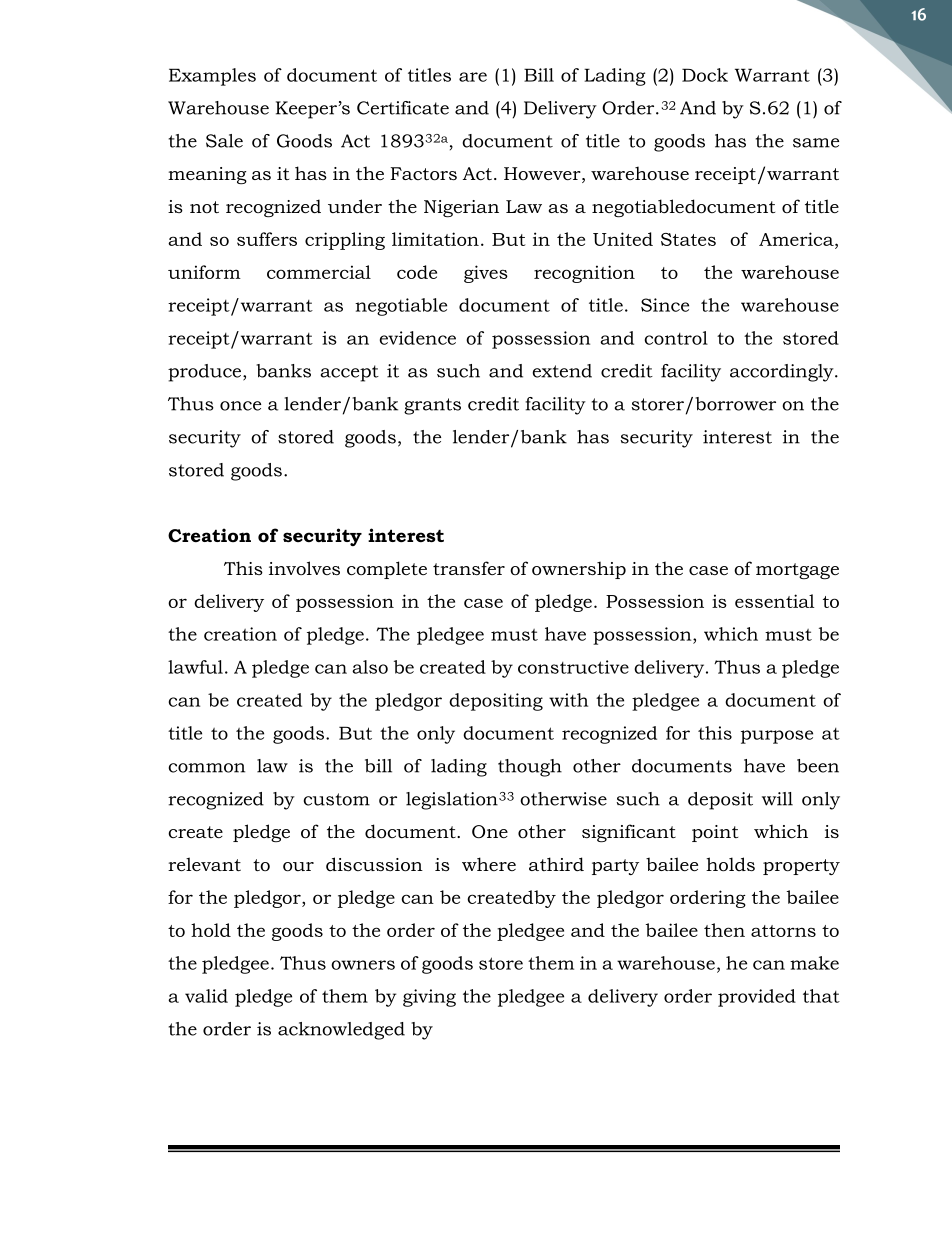 The width and height of the image is (952, 1233). Describe the element at coordinates (195, 667) in the image. I see `lawful` at that location.
